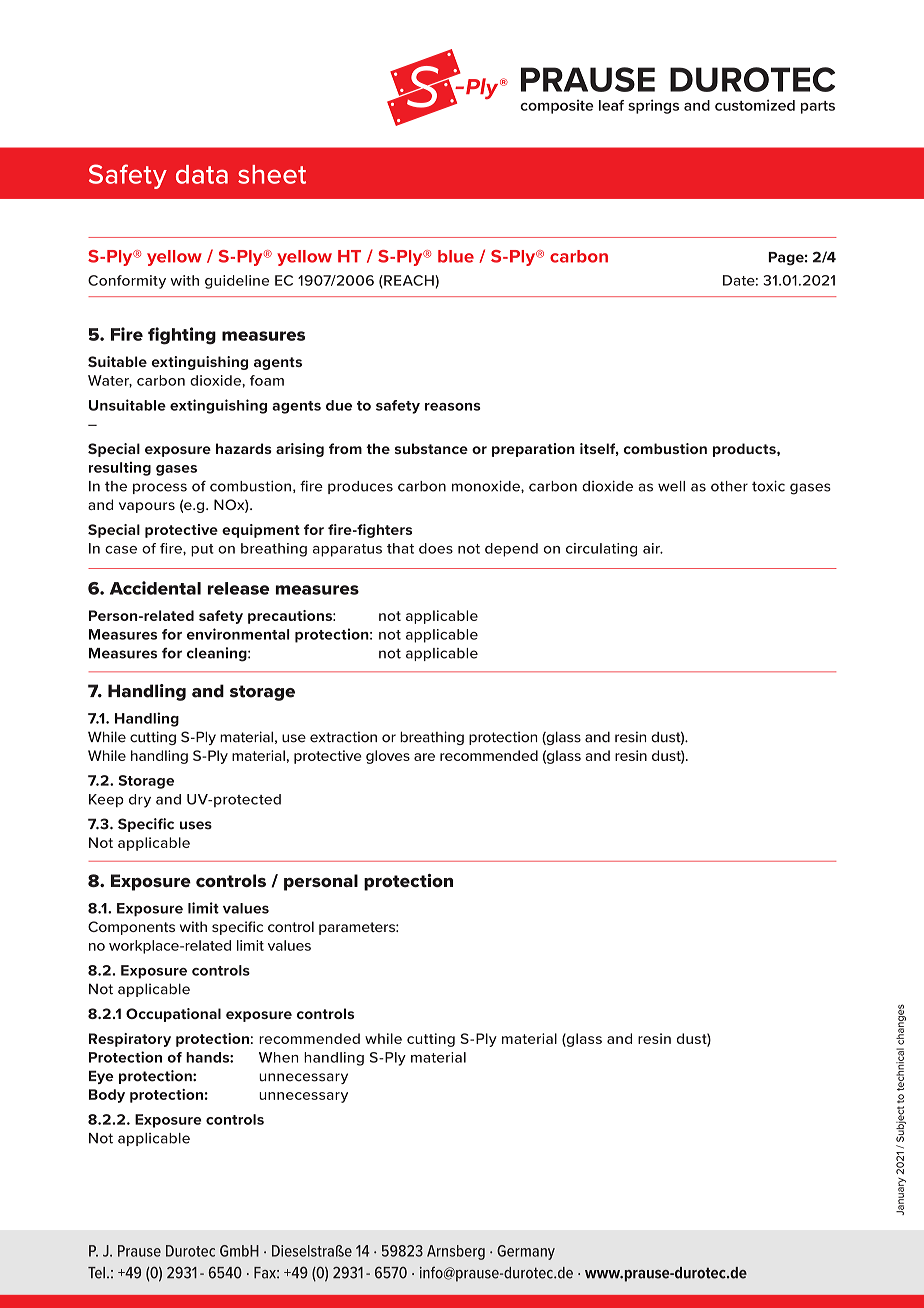 The image size is (924, 1308). Describe the element at coordinates (202, 174) in the page. I see `data` at that location.
